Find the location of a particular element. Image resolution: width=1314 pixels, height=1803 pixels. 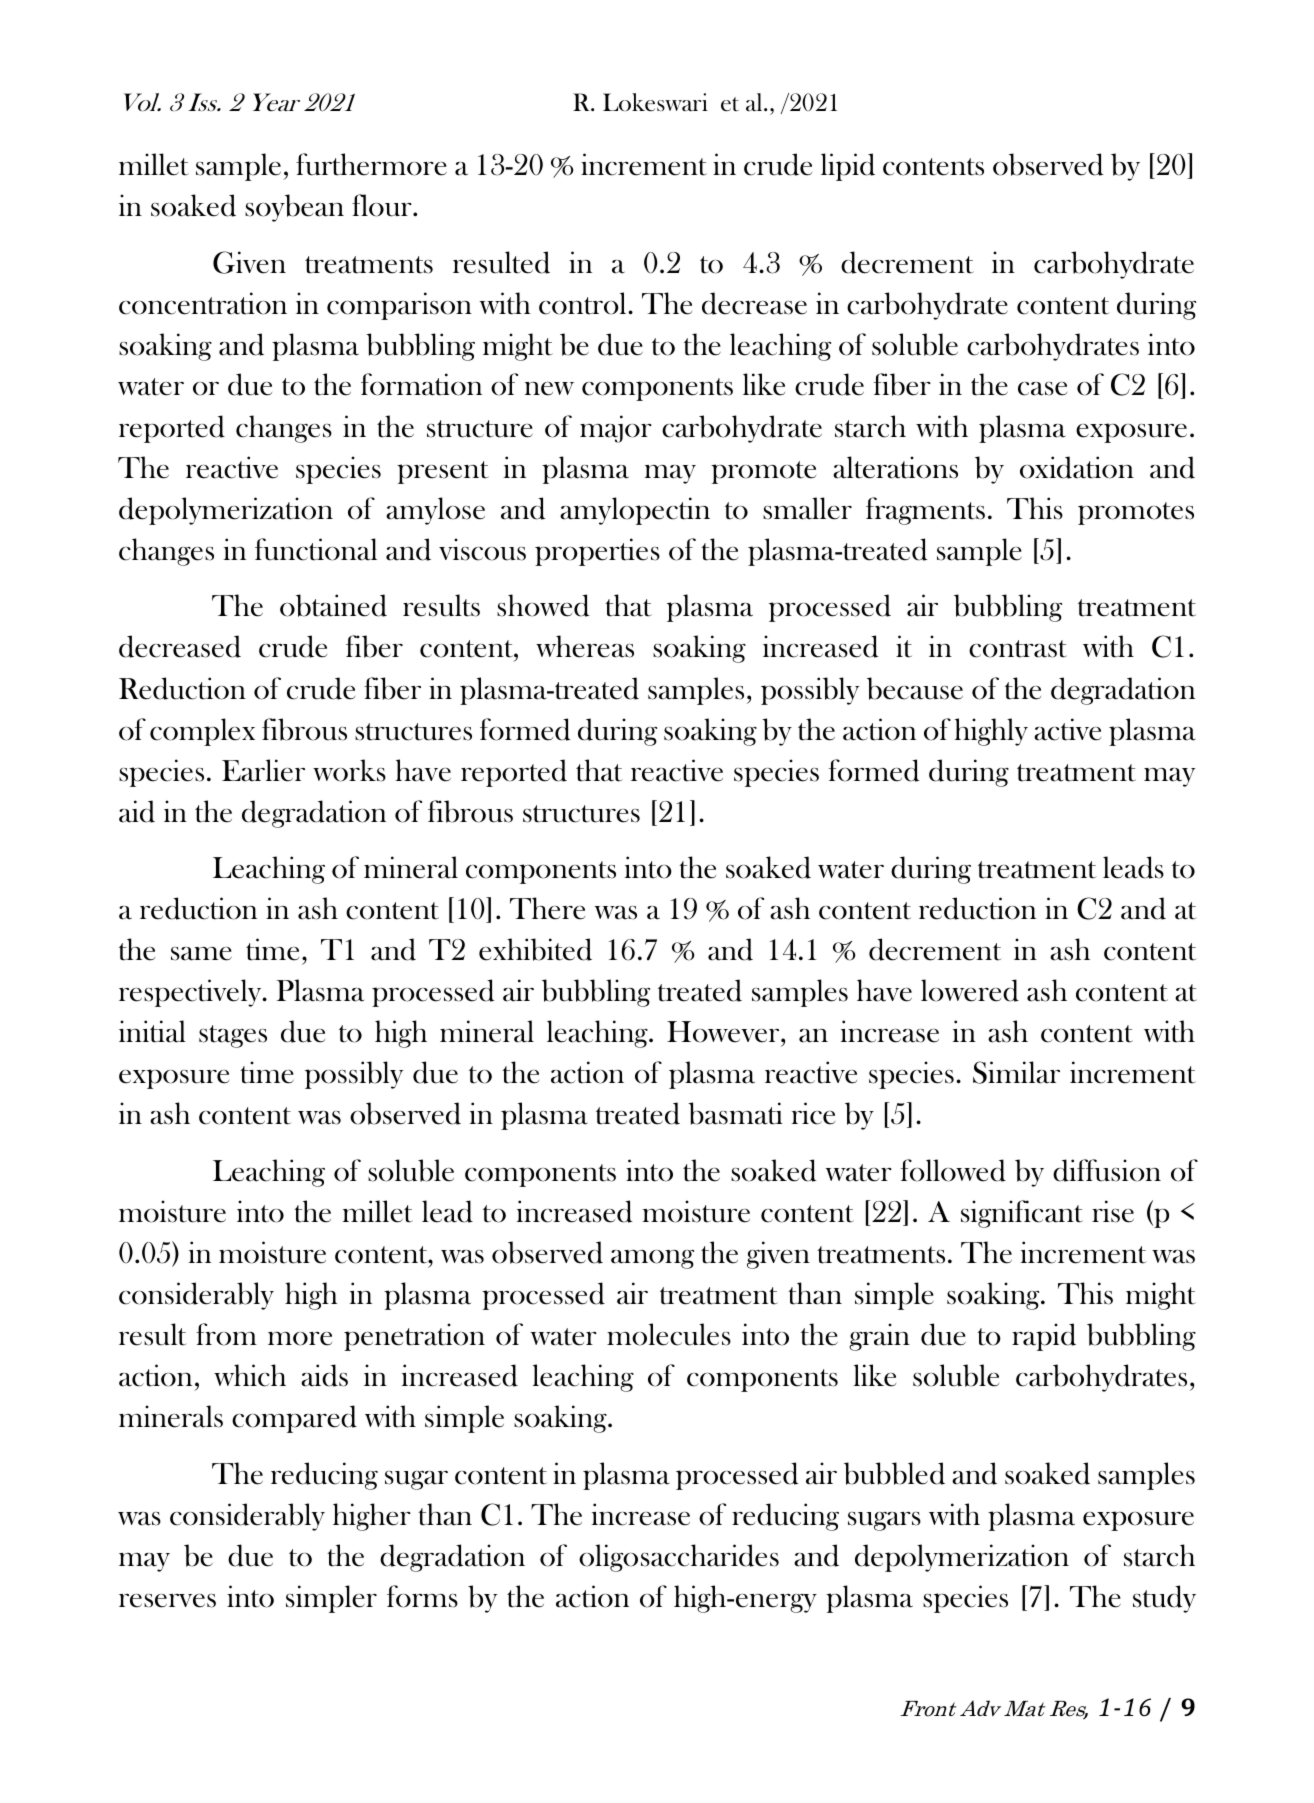

oxidation is located at coordinates (1077, 467).
